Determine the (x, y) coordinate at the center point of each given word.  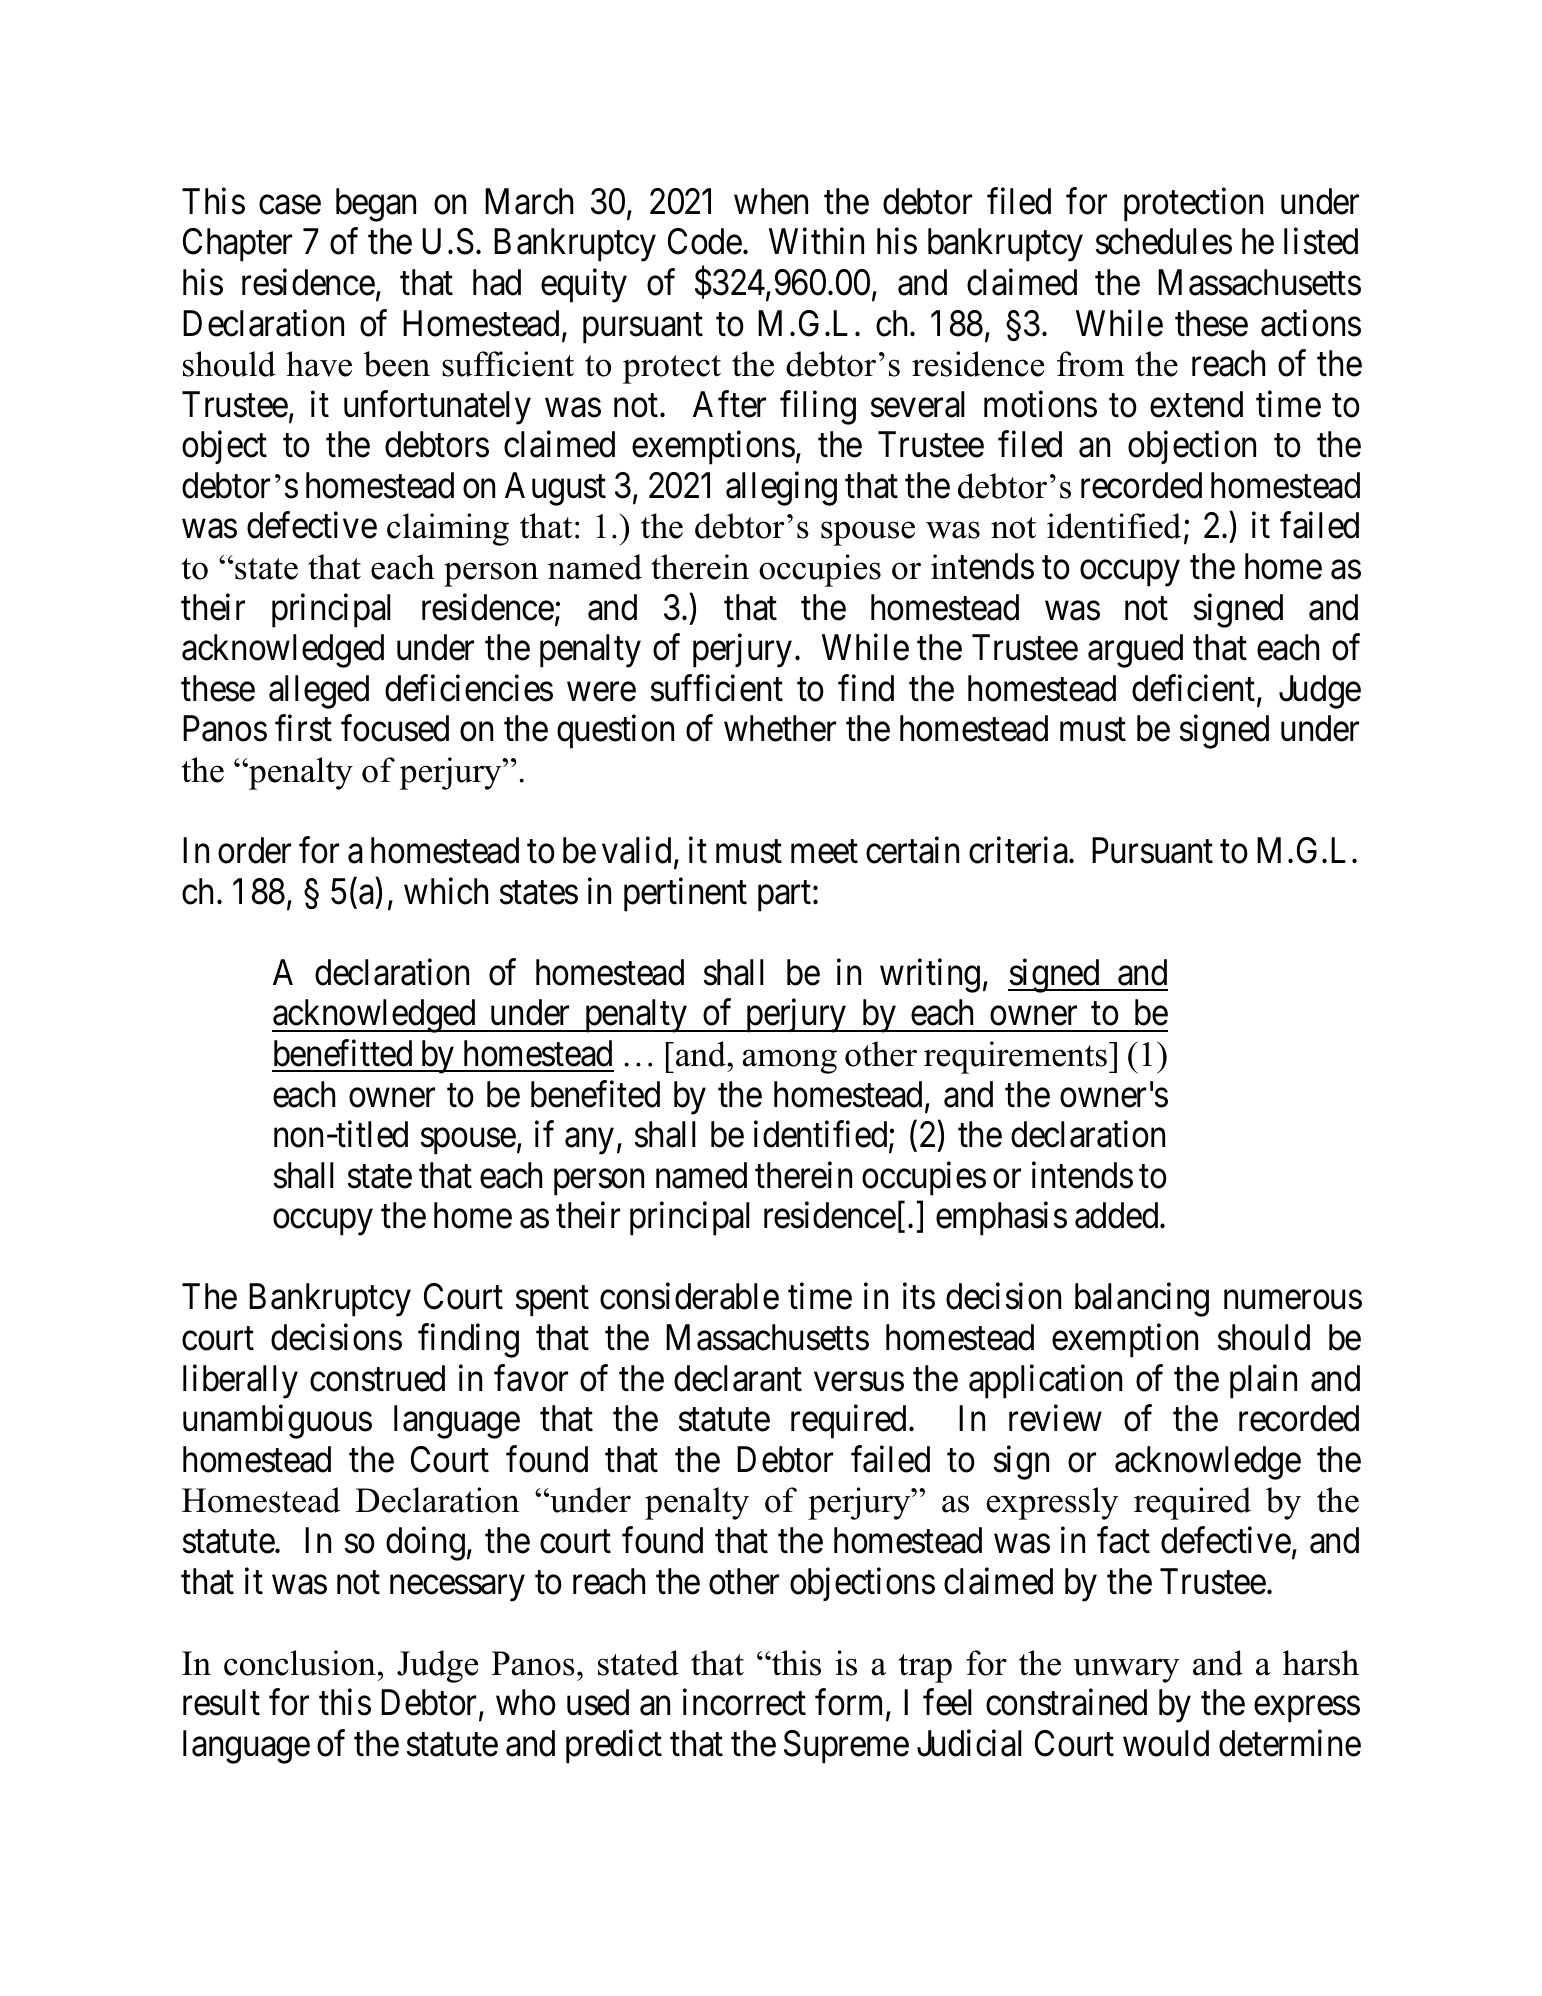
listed (1321, 241)
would (1166, 1743)
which (446, 891)
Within (816, 241)
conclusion (300, 1663)
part (786, 896)
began (376, 205)
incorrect (744, 1702)
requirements (1015, 1057)
